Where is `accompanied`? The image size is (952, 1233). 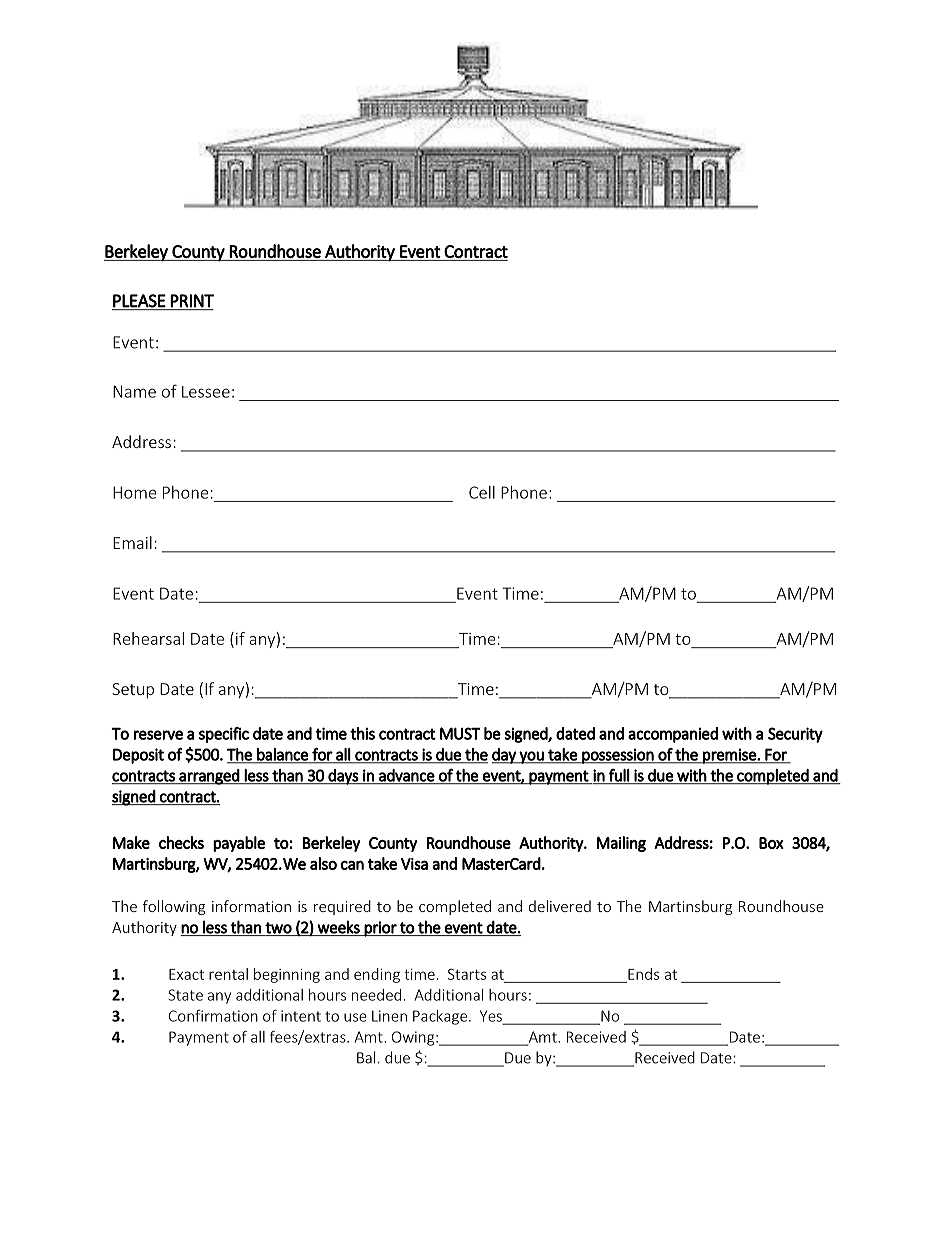
accompanied is located at coordinates (673, 735).
